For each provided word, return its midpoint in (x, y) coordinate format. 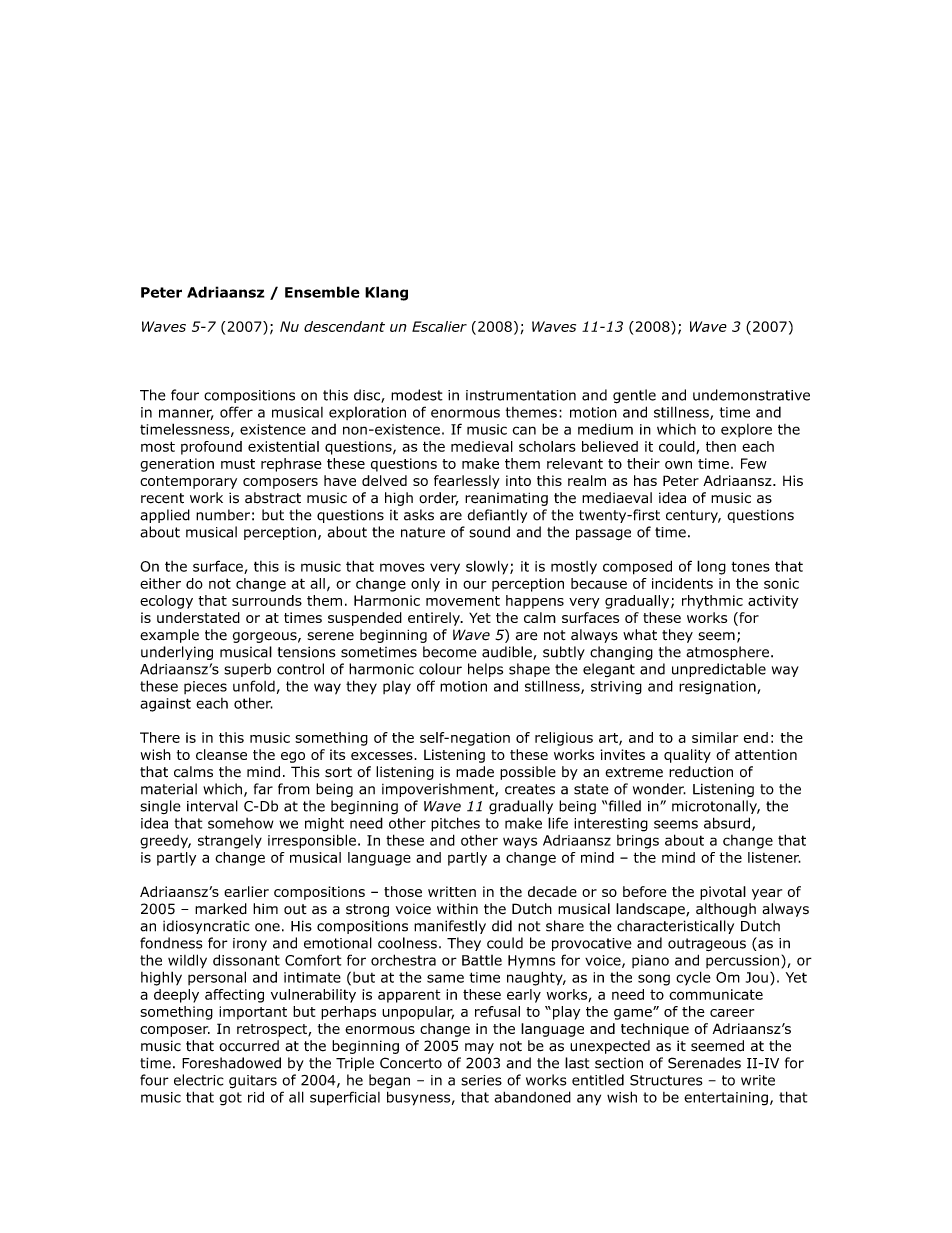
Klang (386, 293)
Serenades (704, 1063)
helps (485, 670)
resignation (718, 688)
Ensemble (322, 292)
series (481, 1080)
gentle (634, 396)
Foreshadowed (231, 1063)
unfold (254, 686)
